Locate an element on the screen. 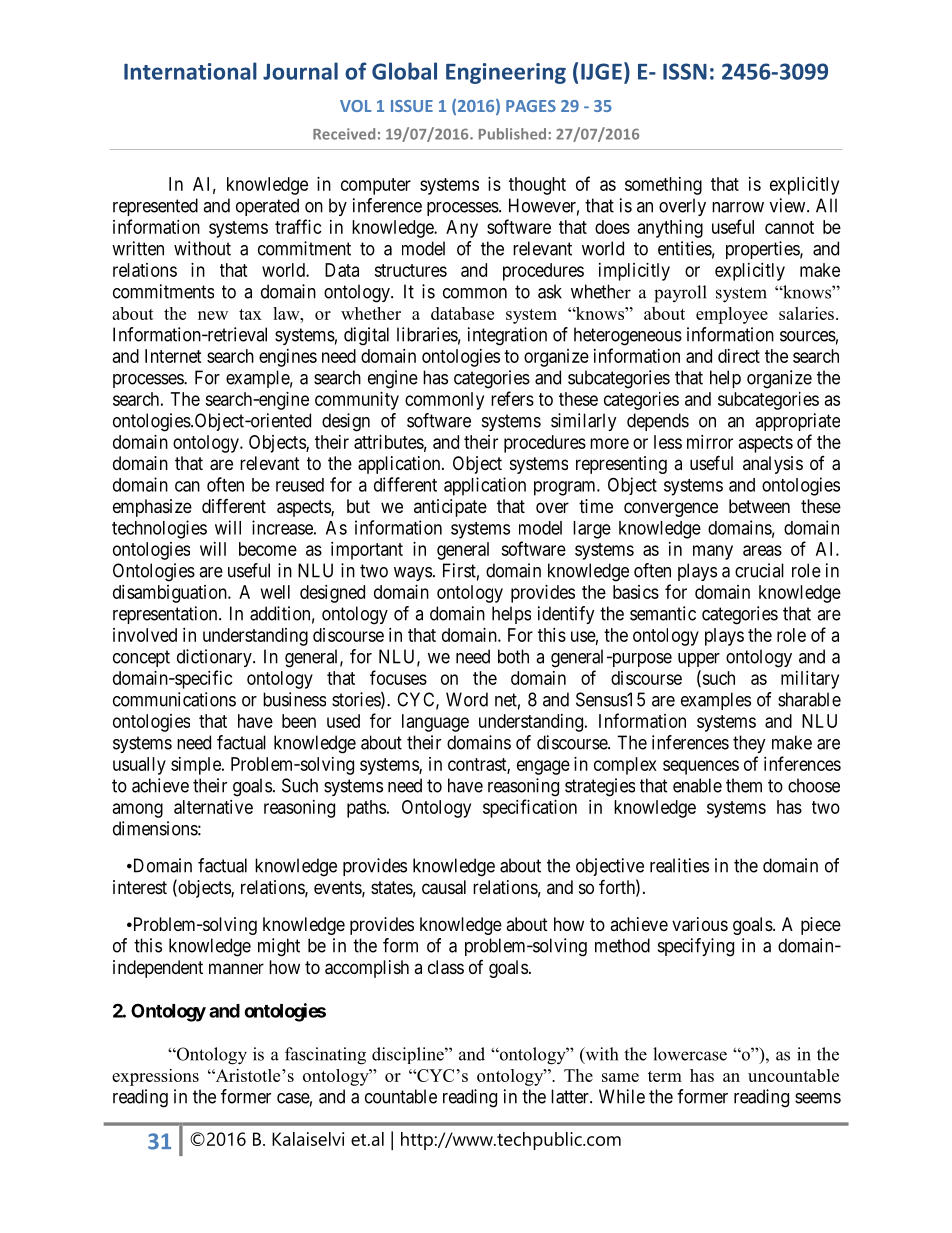 This screenshot has width=952, height=1233. causal is located at coordinates (444, 887).
